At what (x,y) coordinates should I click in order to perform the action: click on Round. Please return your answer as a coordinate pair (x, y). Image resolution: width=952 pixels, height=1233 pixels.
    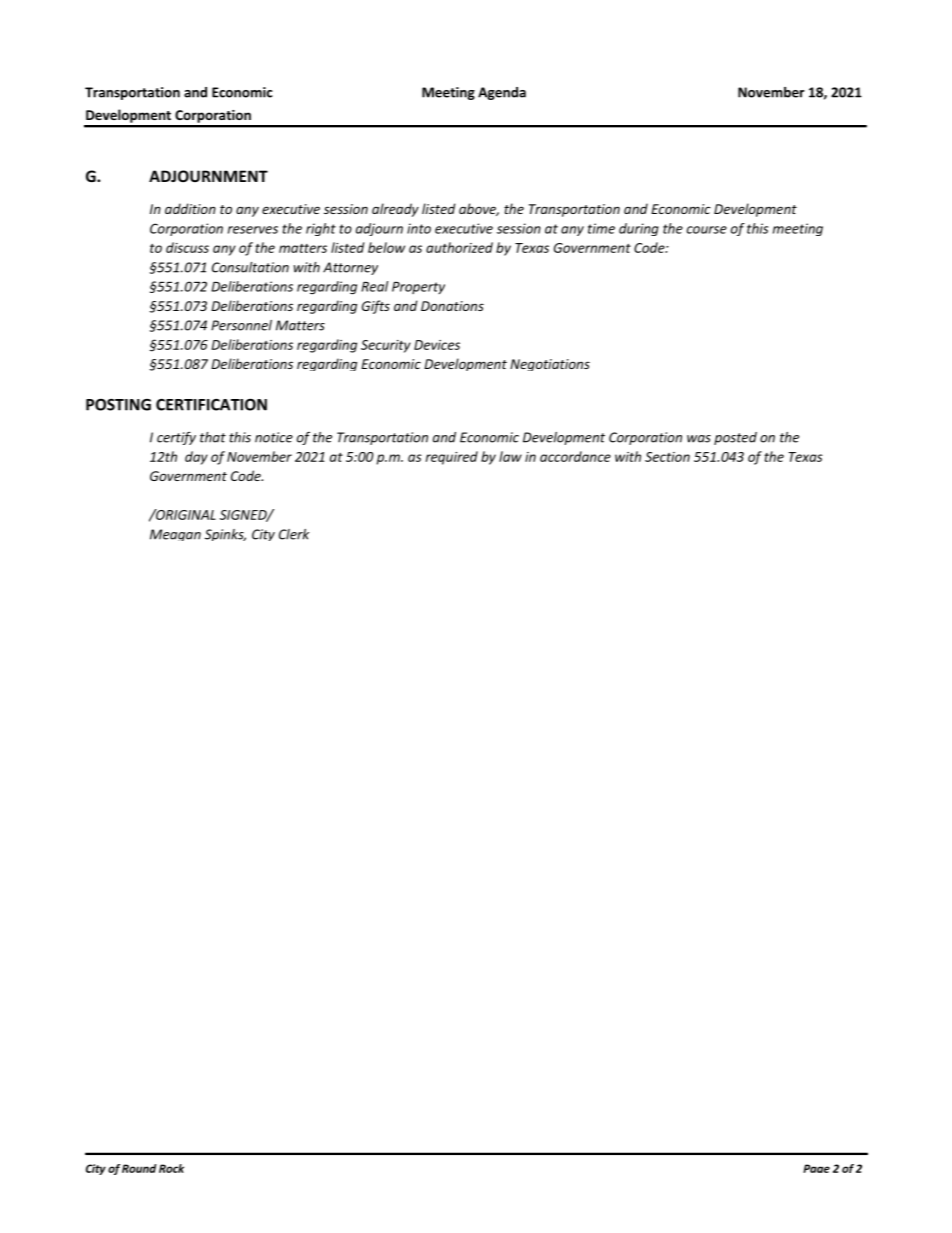
    Looking at the image, I should click on (139, 1168).
